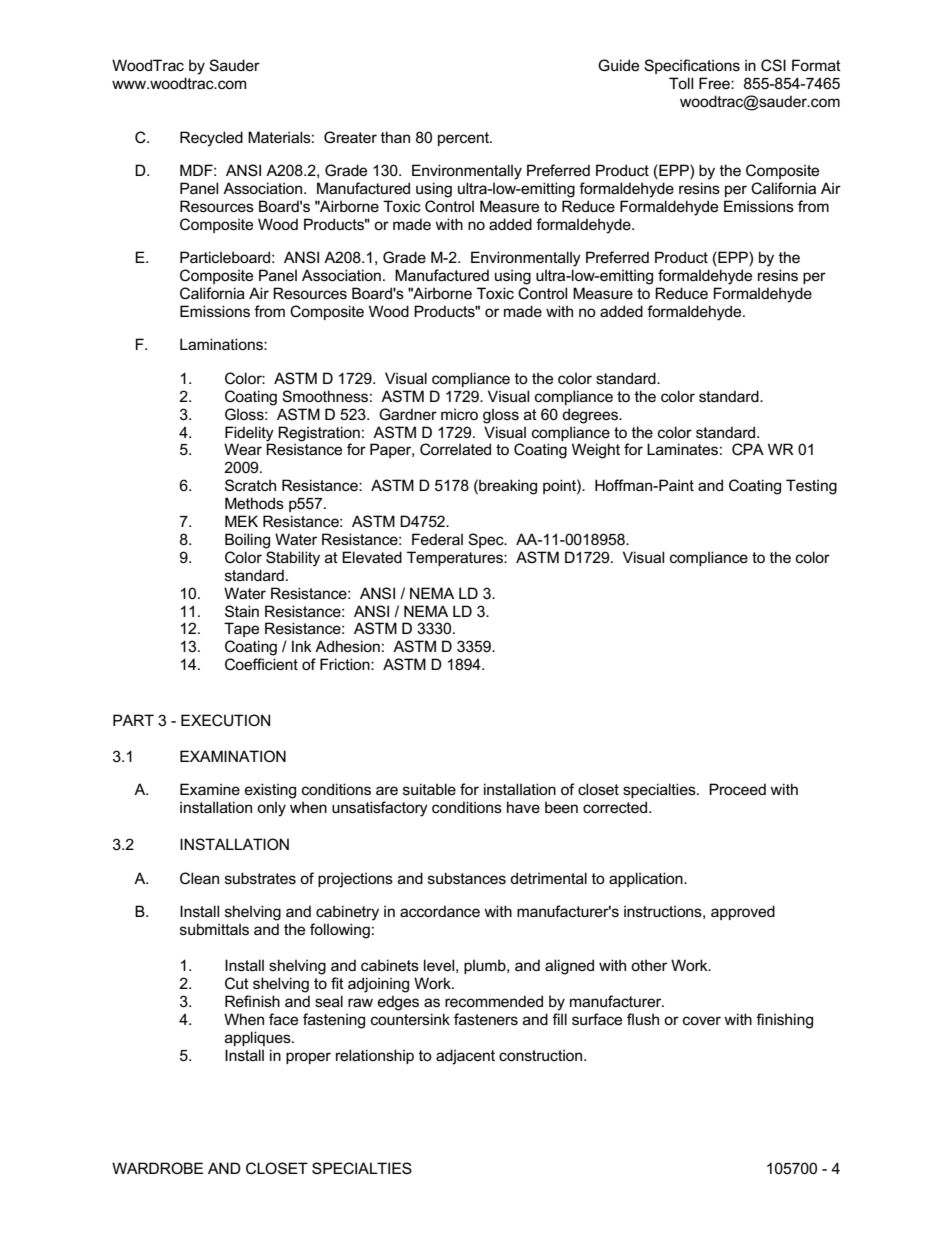  What do you see at coordinates (456, 558) in the image?
I see `Temperatures` at bounding box center [456, 558].
